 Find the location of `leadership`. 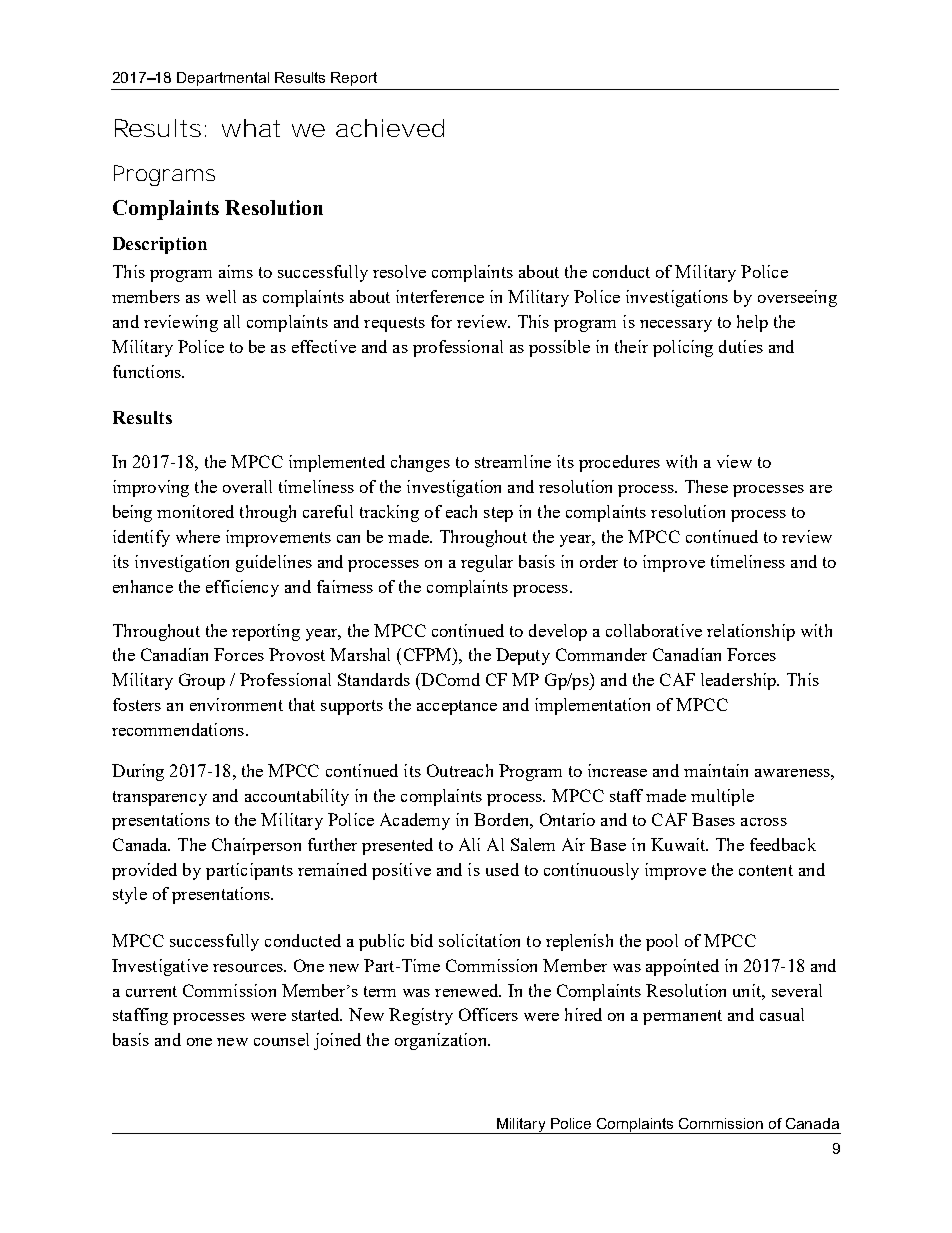

leadership is located at coordinates (739, 681).
